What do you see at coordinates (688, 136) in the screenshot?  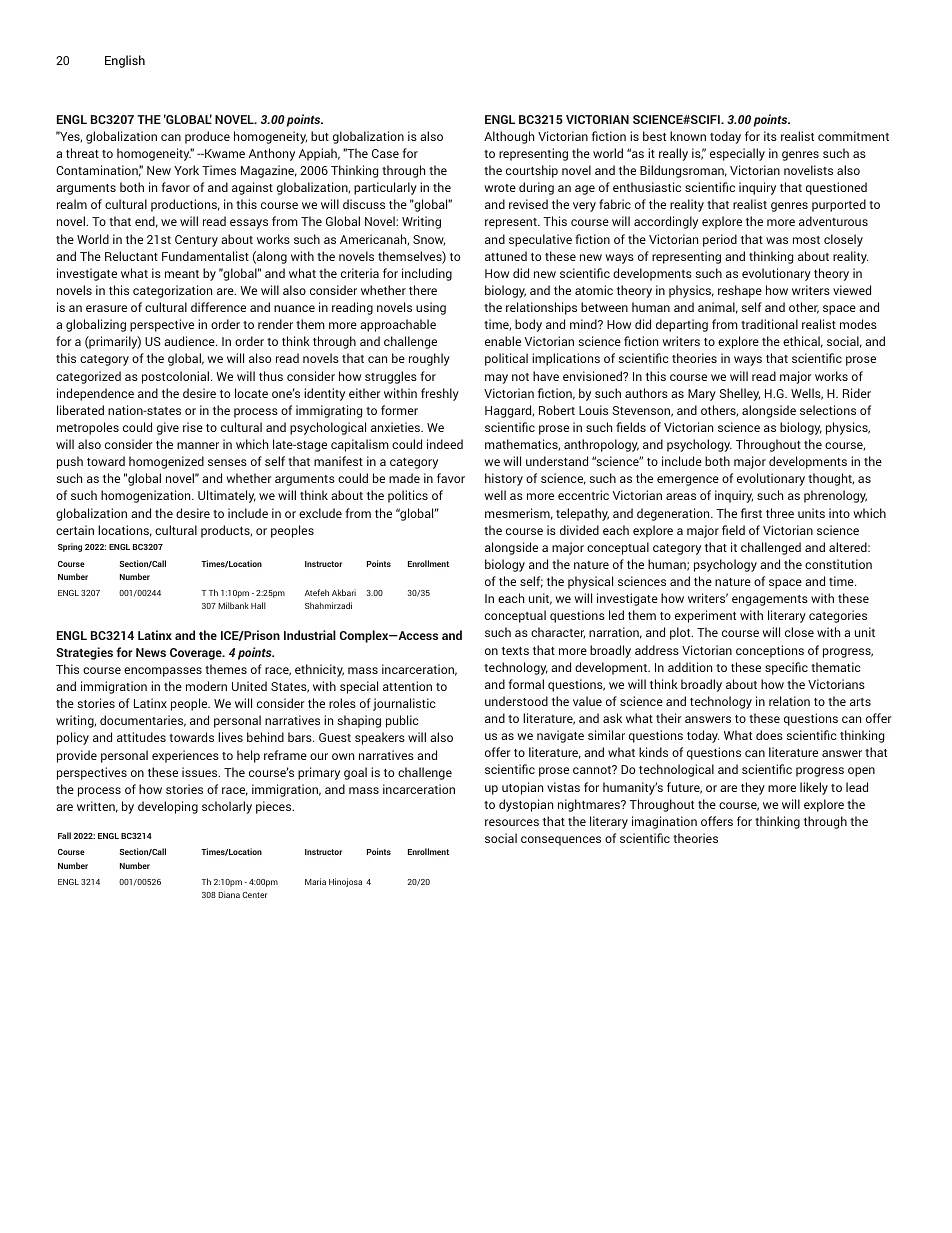 I see `known` at bounding box center [688, 136].
